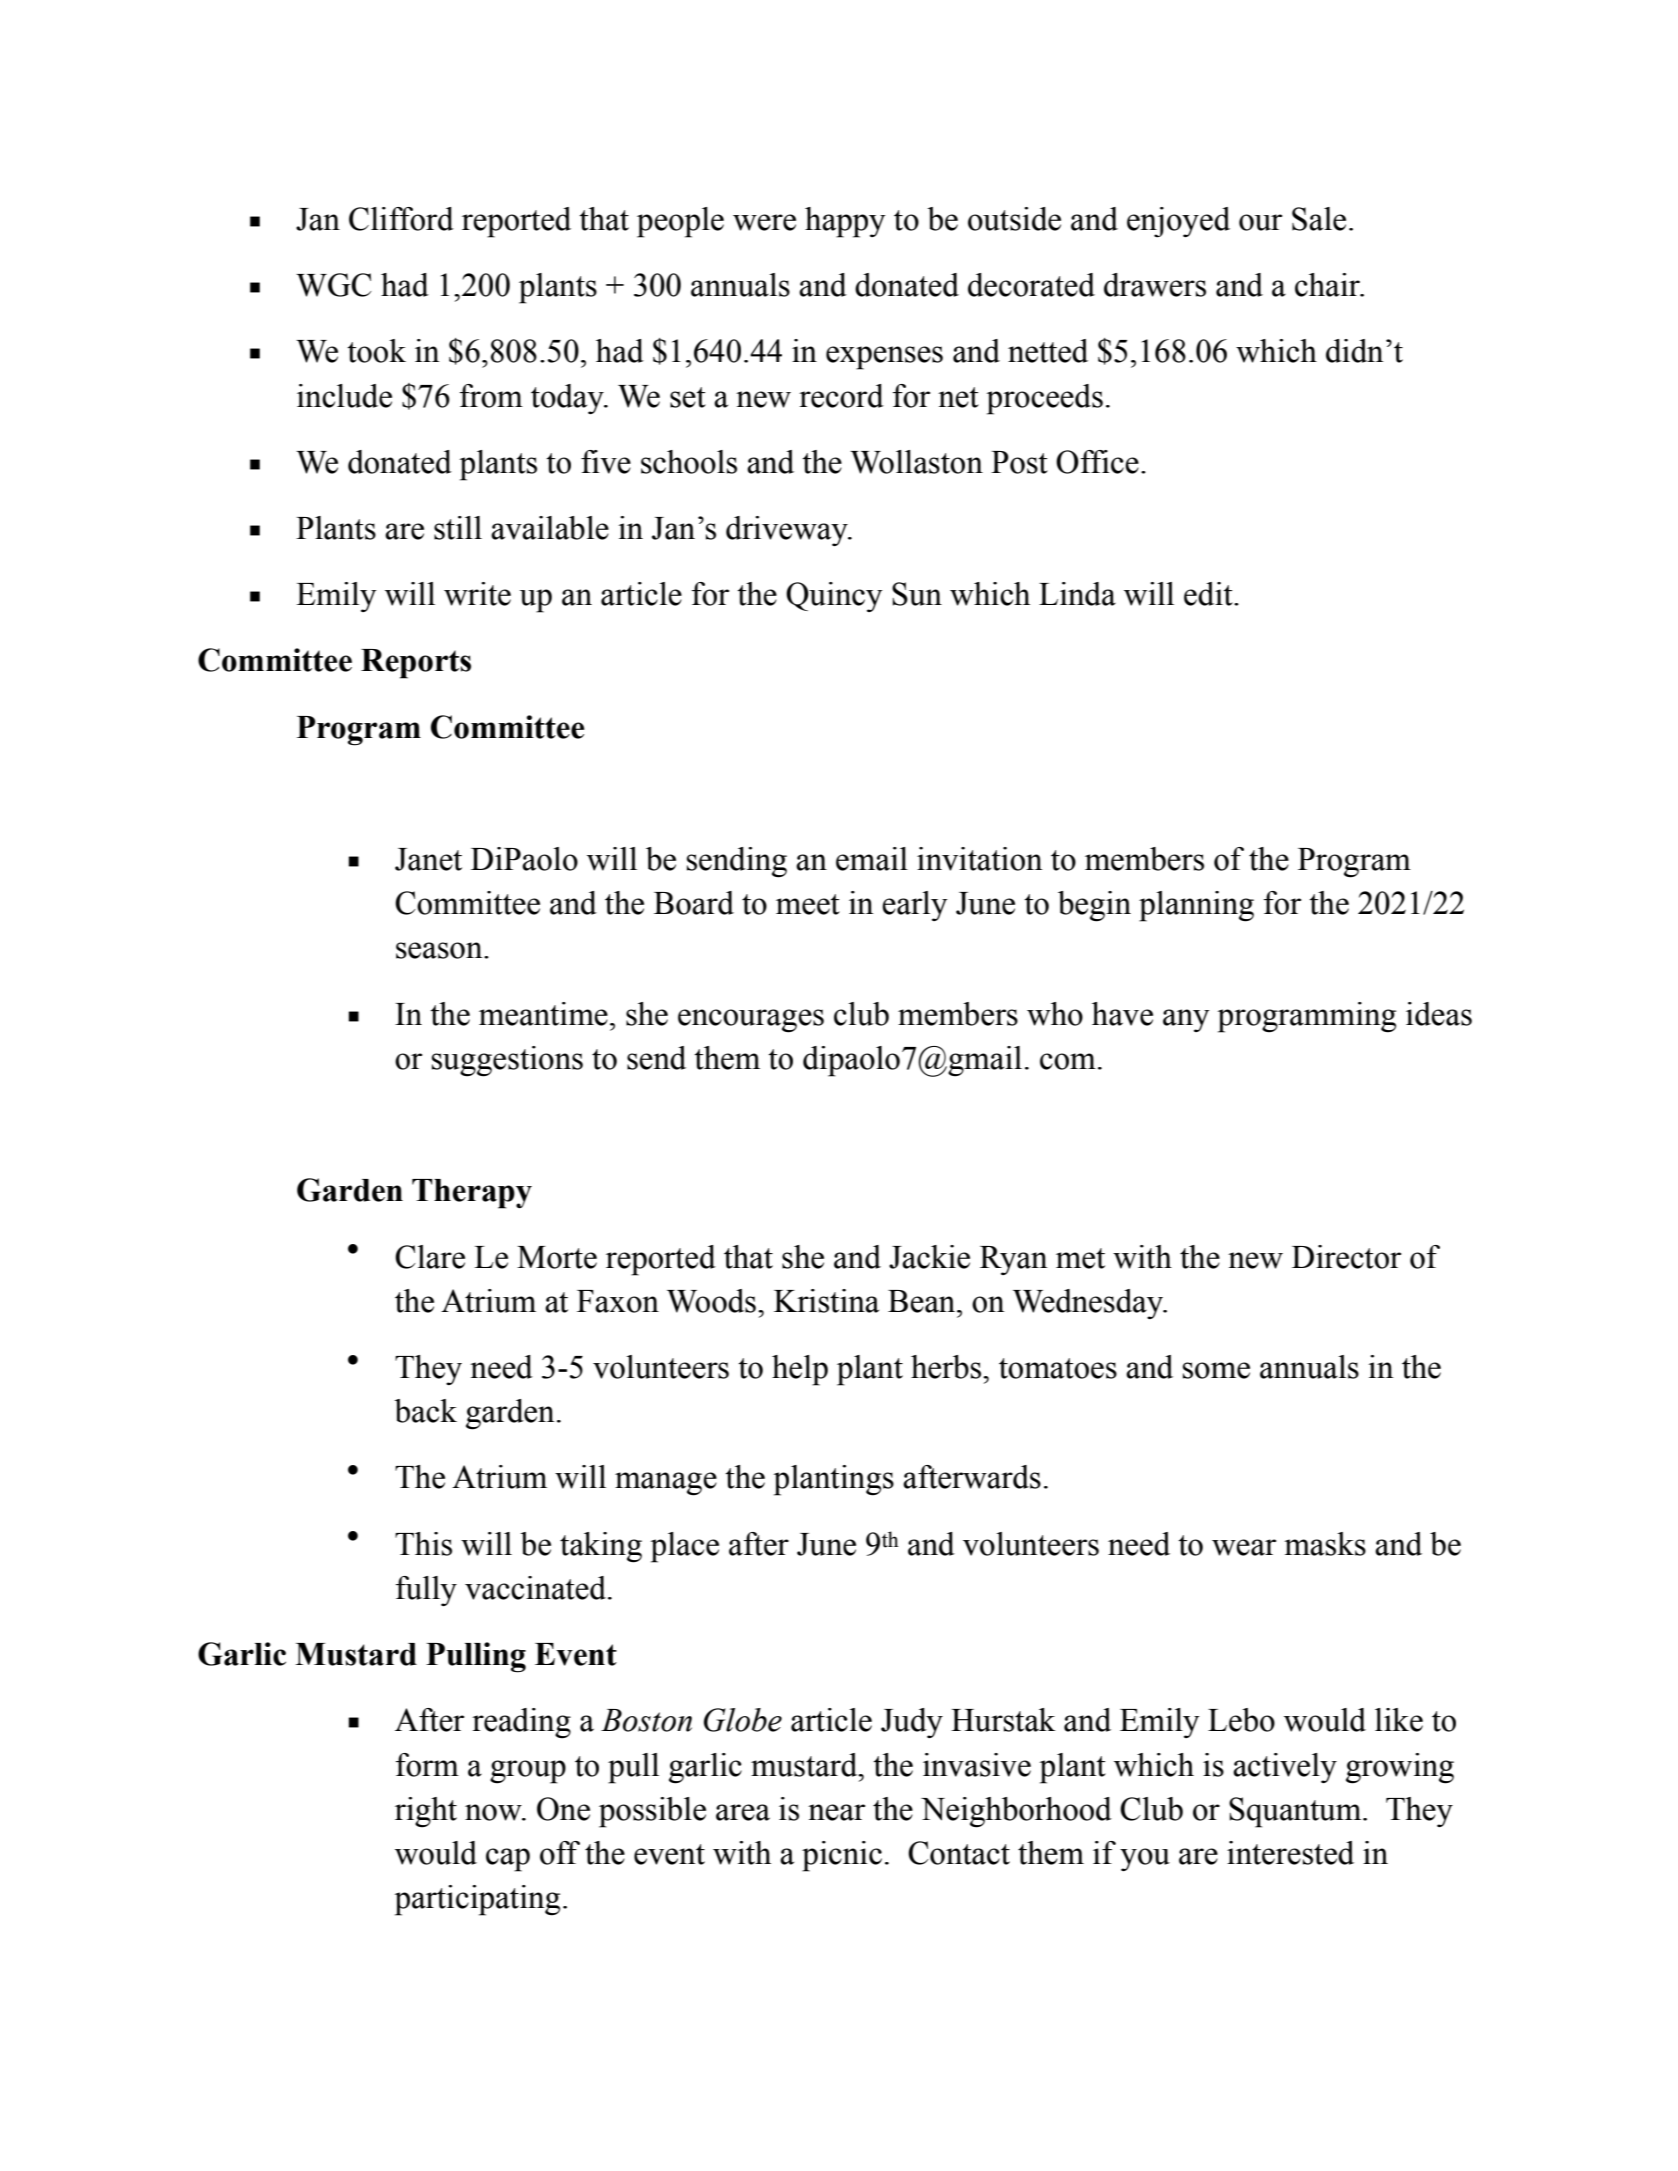 The image size is (1678, 2171). Describe the element at coordinates (947, 1367) in the screenshot. I see `herbs` at that location.
